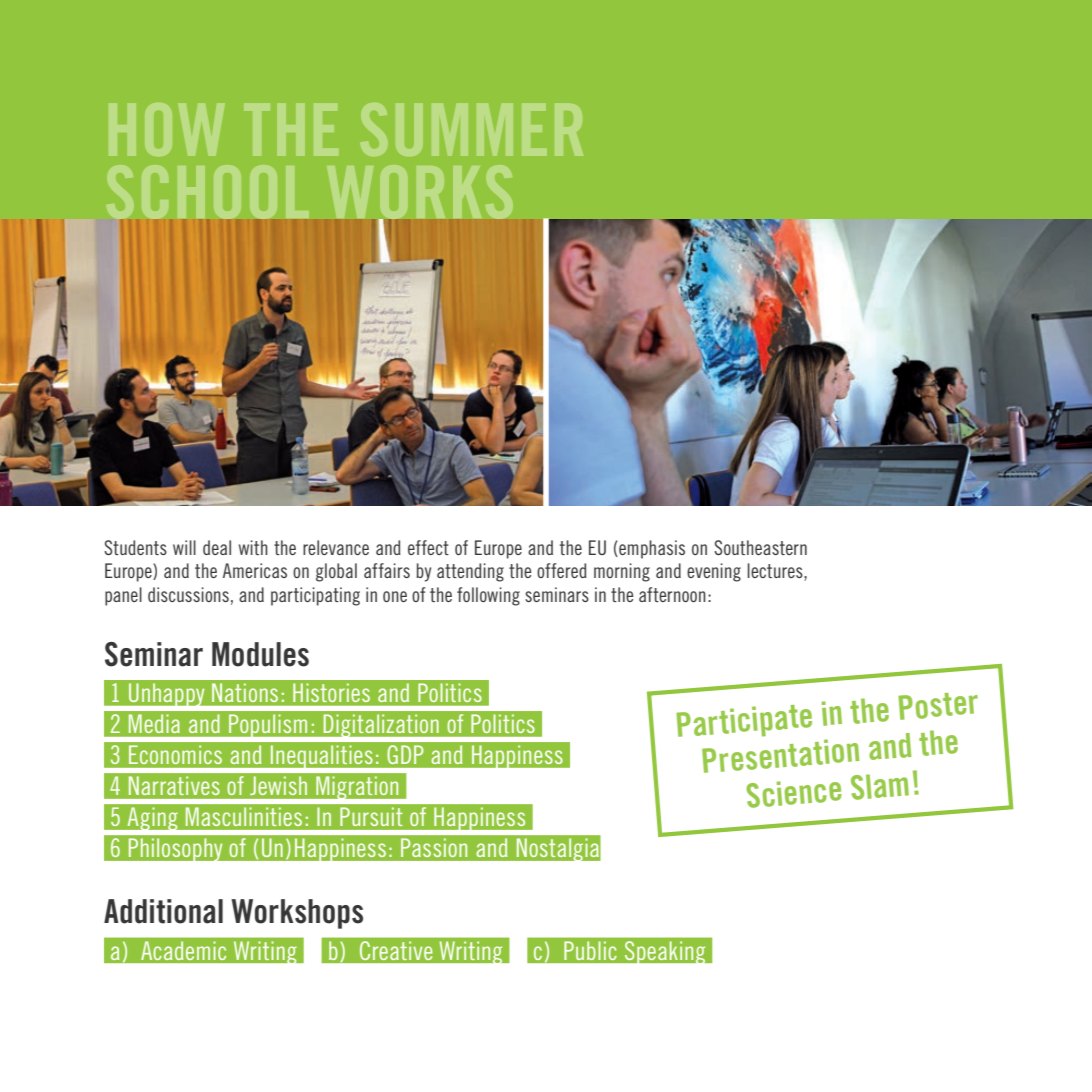  I want to click on Modules, so click(260, 654).
